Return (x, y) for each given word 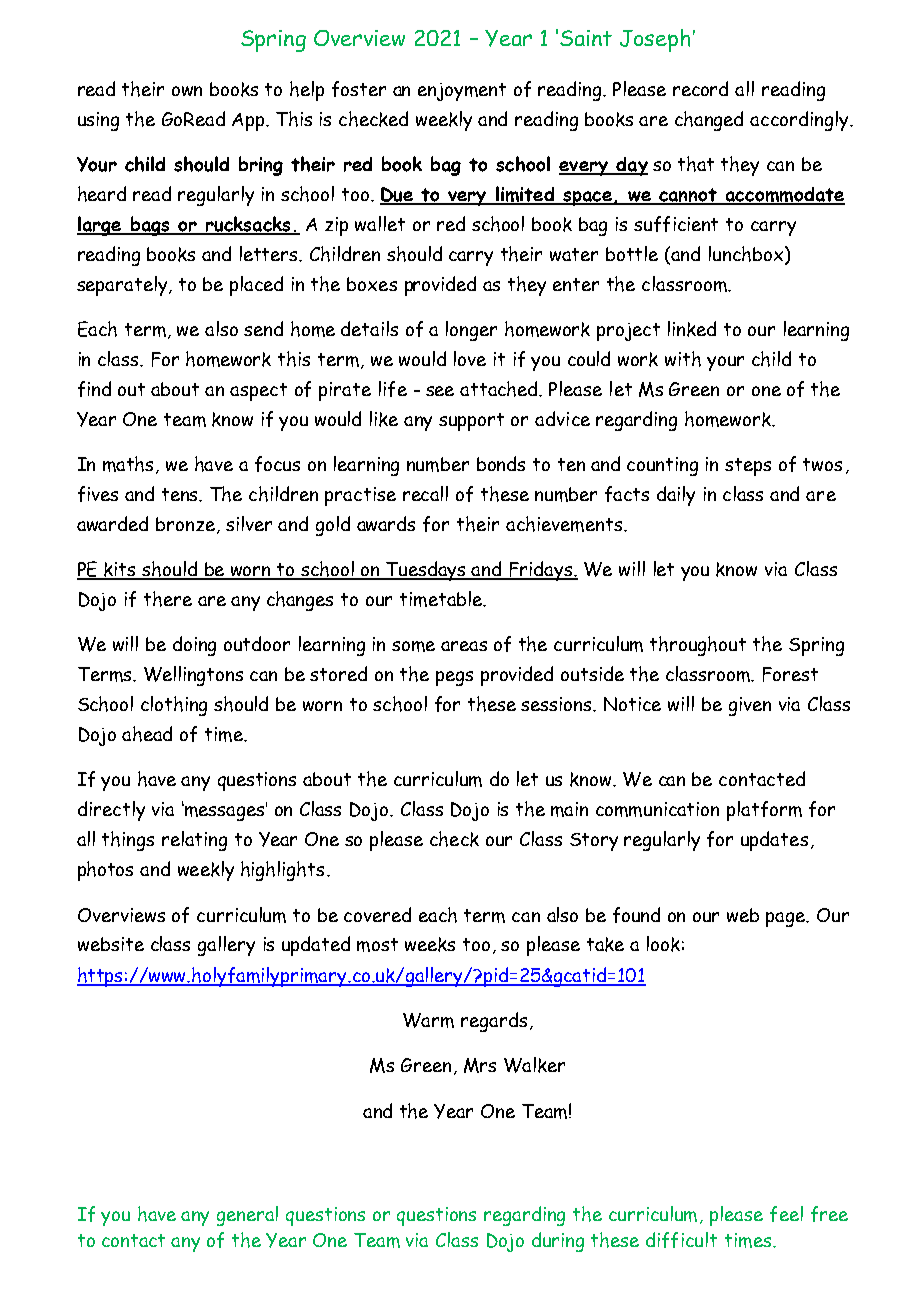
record (700, 88)
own (187, 91)
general (247, 1216)
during (558, 1242)
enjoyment (462, 92)
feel (786, 1214)
